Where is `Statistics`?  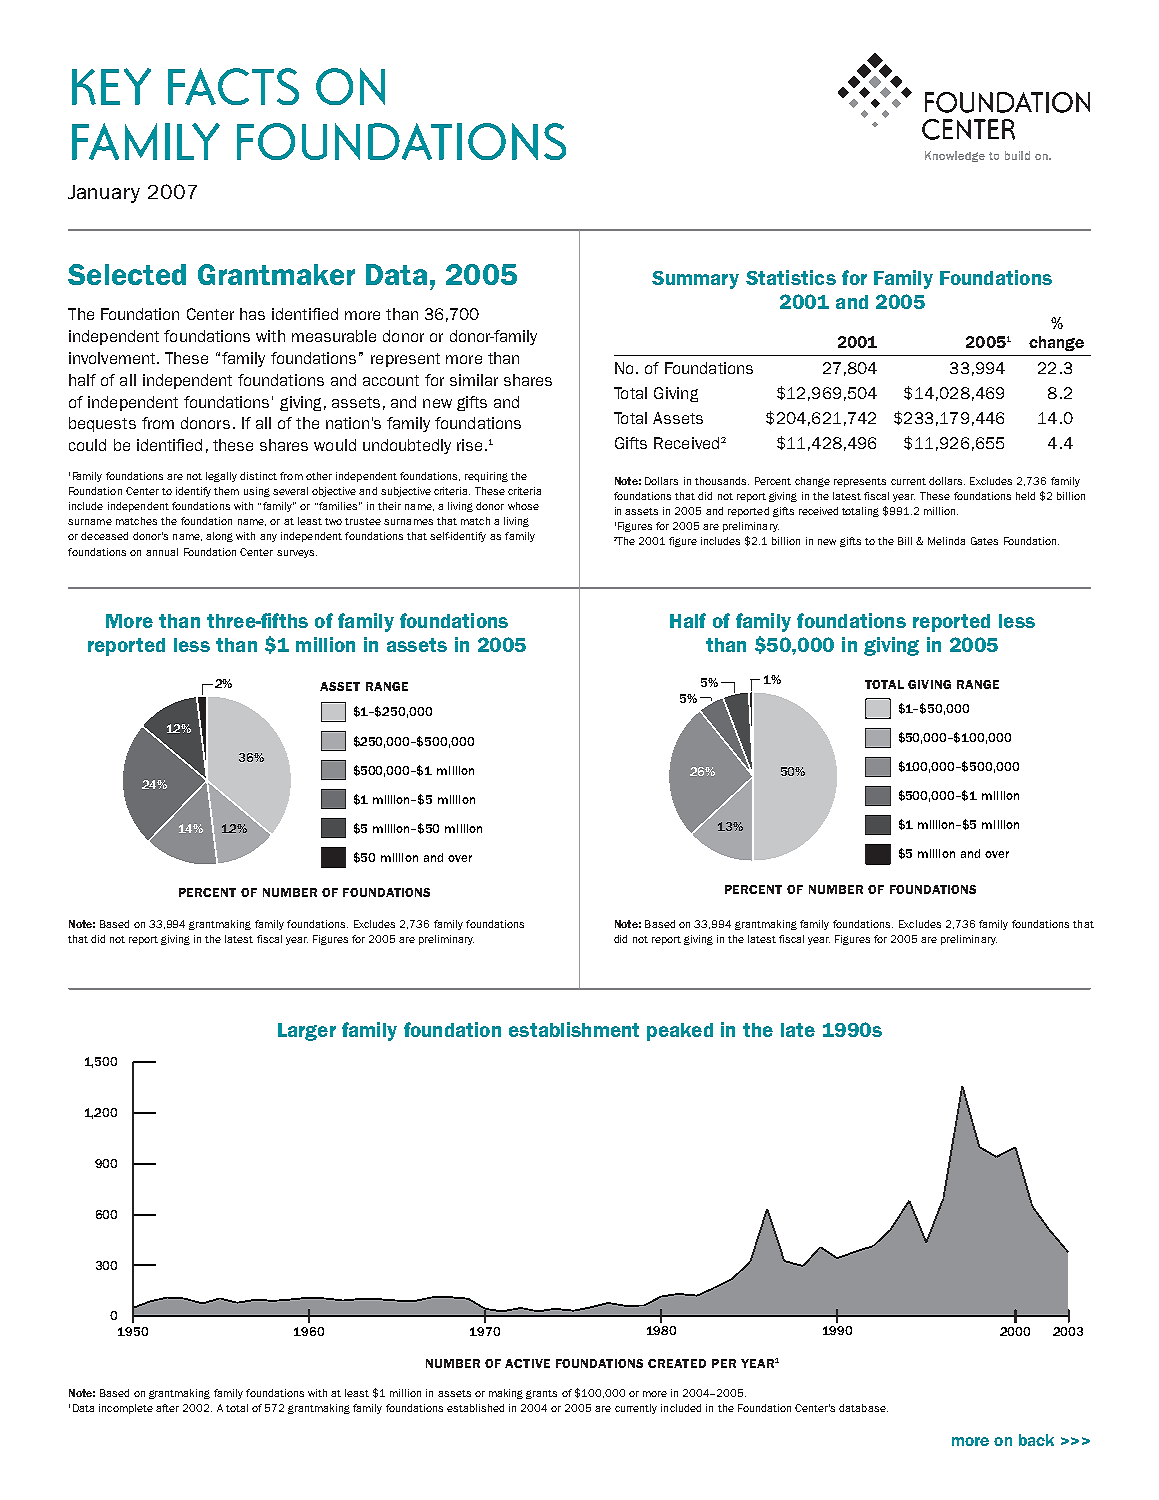
Statistics is located at coordinates (791, 277).
